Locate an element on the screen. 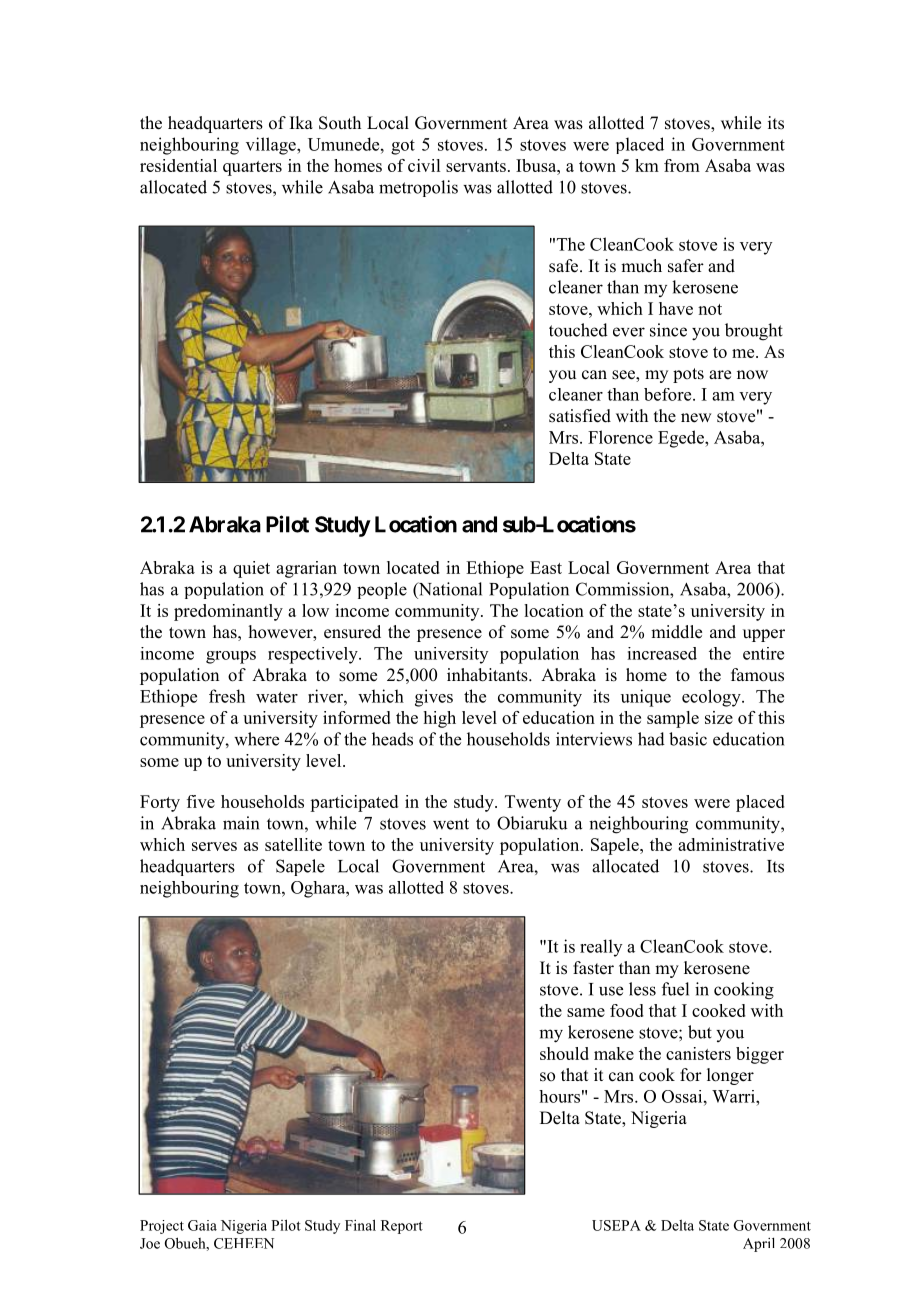  from is located at coordinates (682, 165).
